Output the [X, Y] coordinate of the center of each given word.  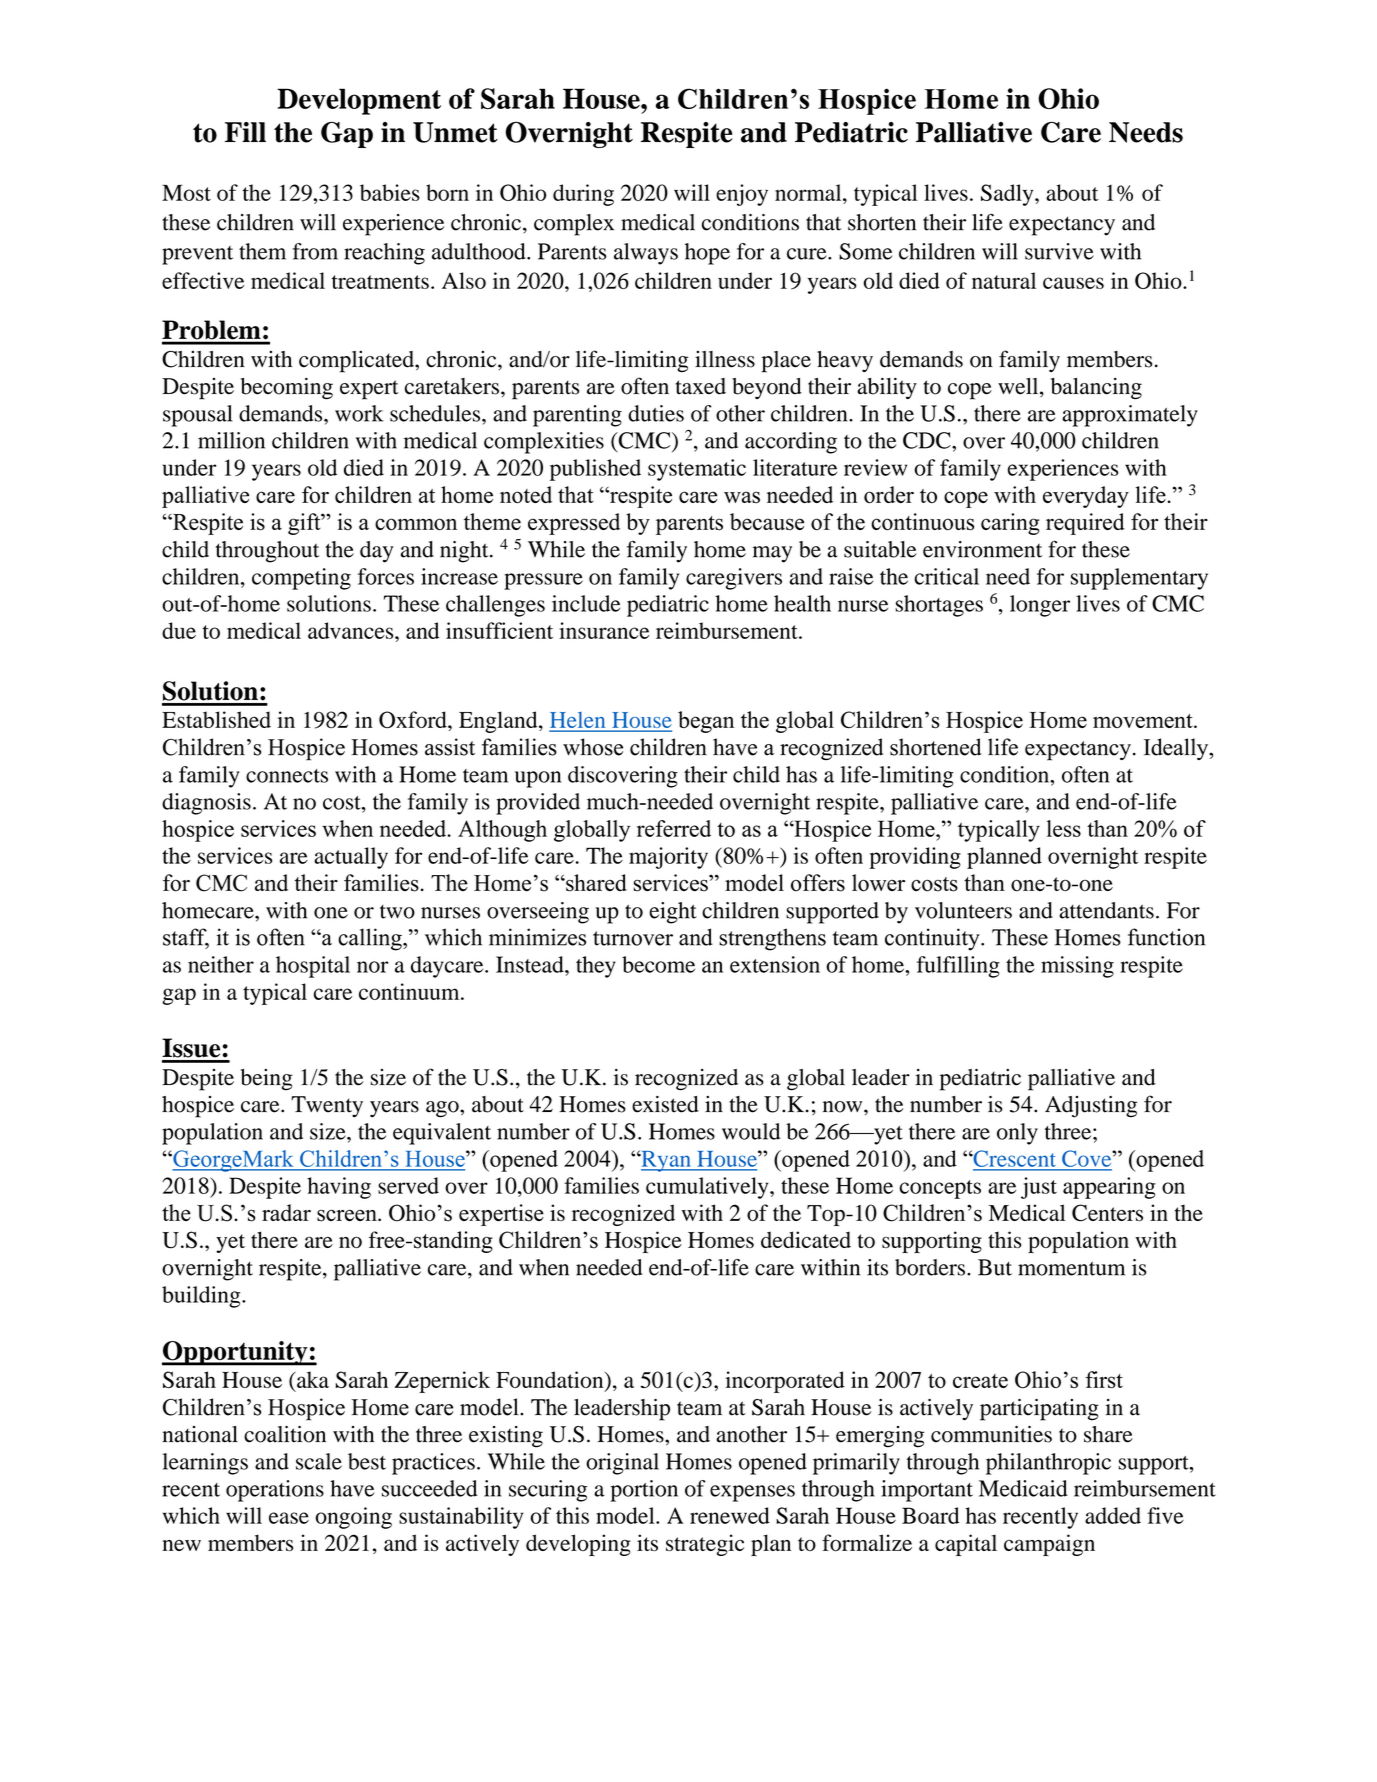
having [339, 1188]
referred [674, 828]
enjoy [742, 195]
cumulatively [708, 1188]
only [1017, 1134]
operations [275, 1491]
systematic [697, 470]
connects [287, 776]
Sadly [1008, 195]
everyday [1086, 497]
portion [644, 1491]
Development [359, 101]
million [231, 440]
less [1064, 828]
